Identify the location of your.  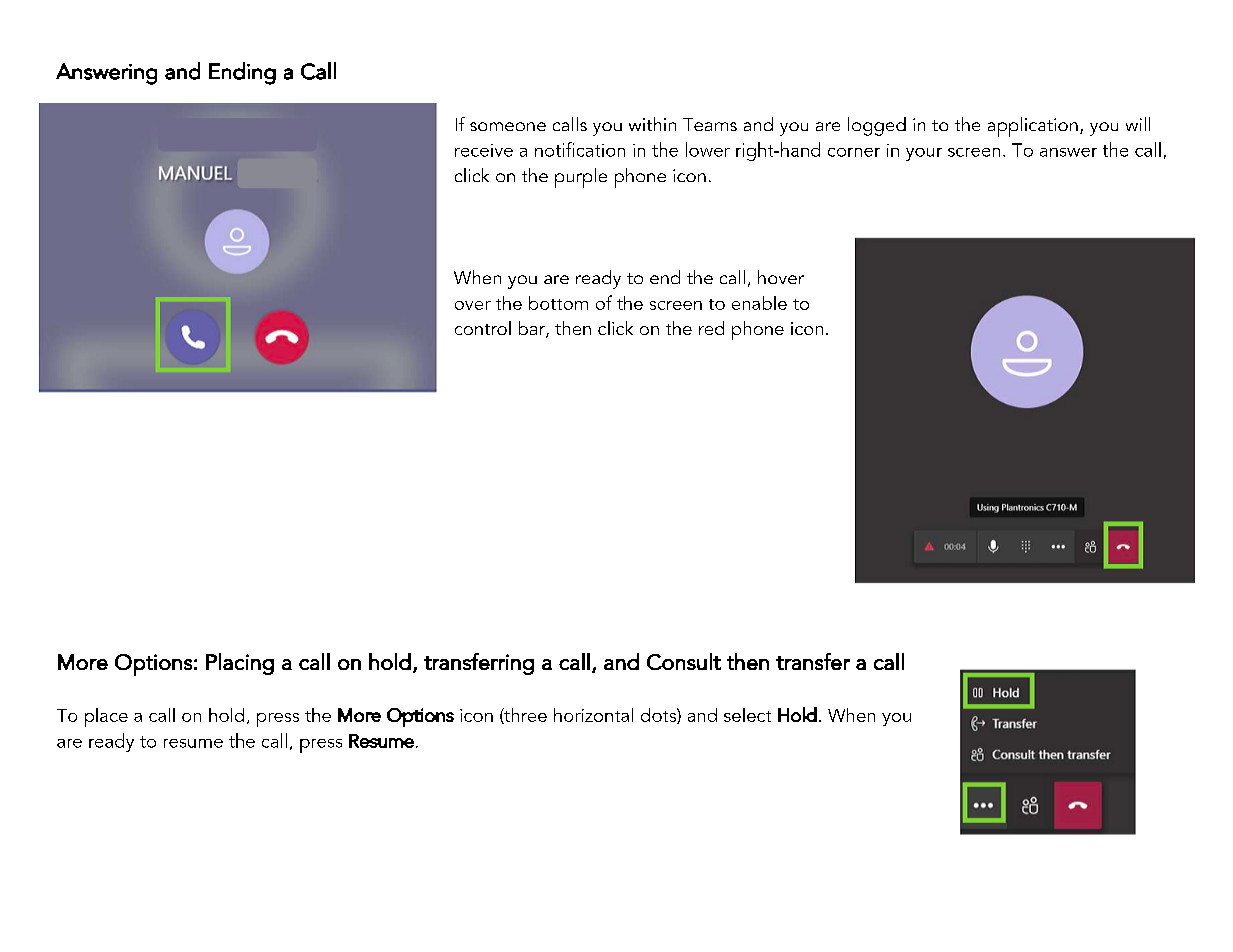
(924, 154).
